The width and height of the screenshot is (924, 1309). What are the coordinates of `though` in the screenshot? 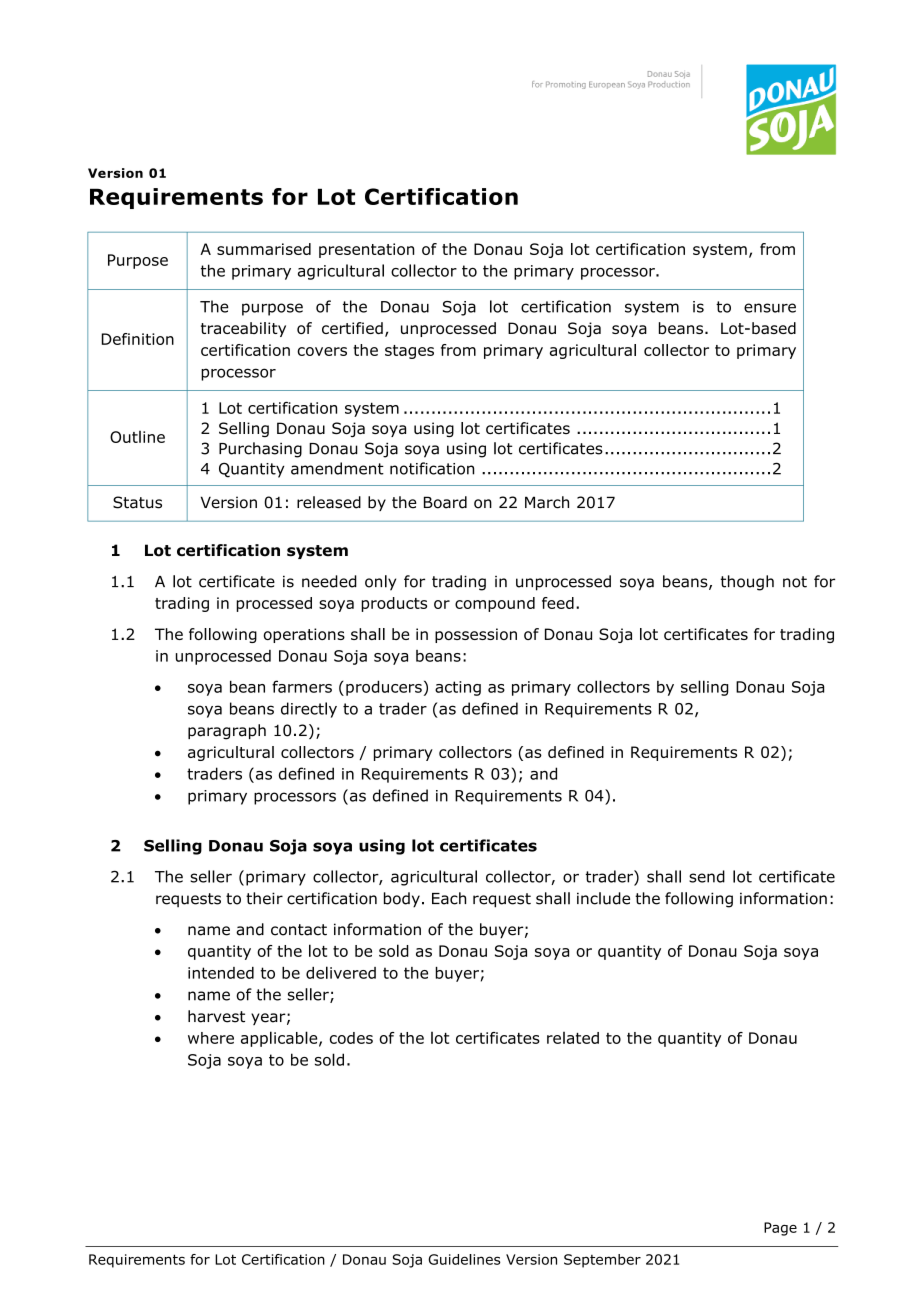 It's located at (747, 583).
